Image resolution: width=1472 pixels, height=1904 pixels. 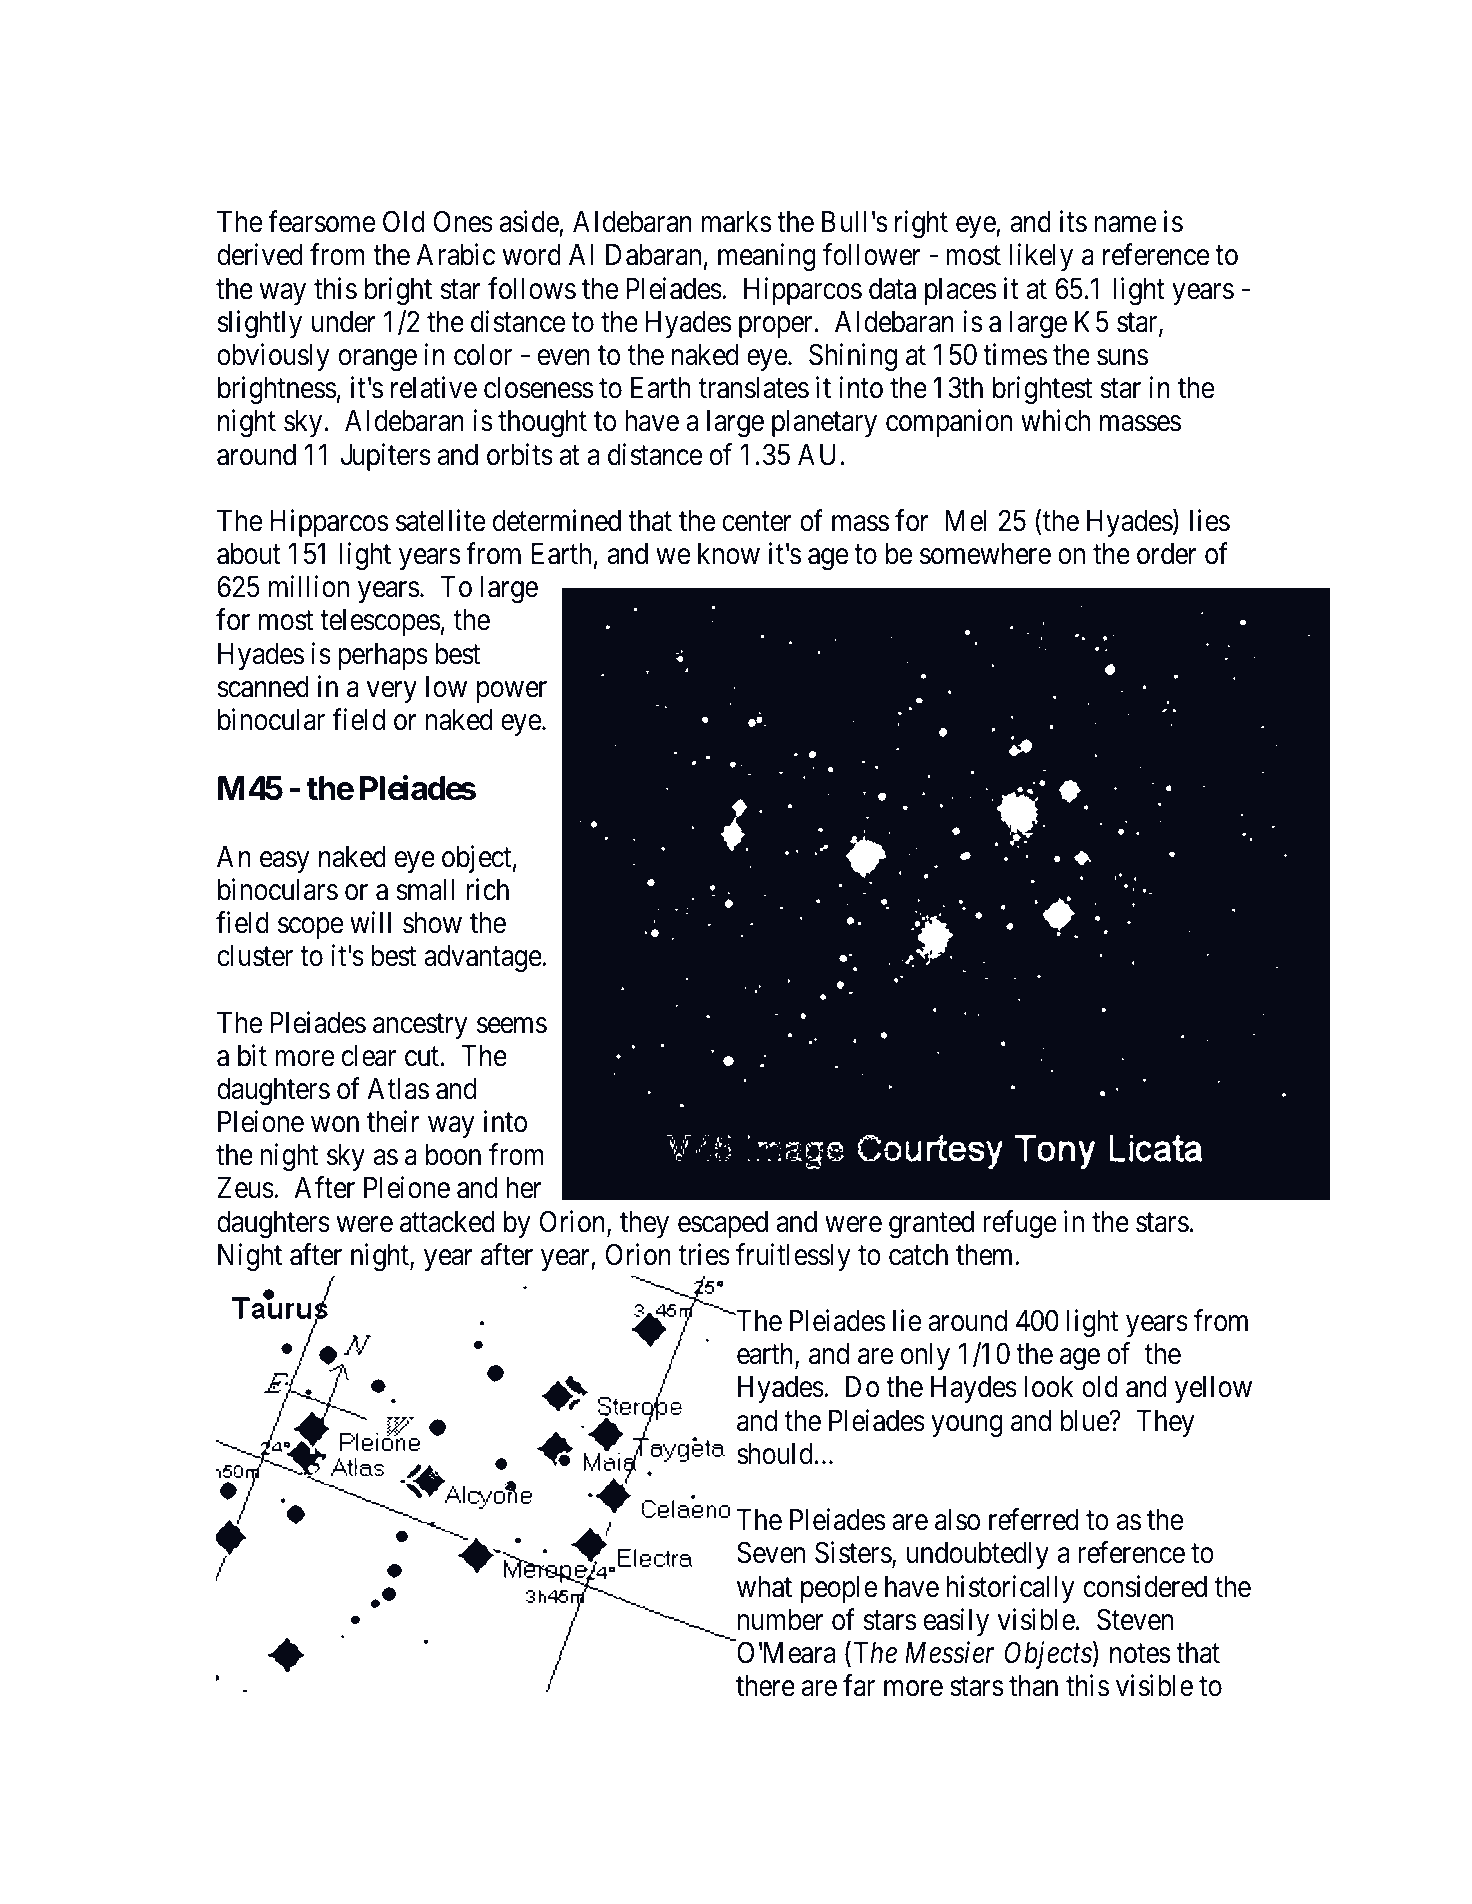 What do you see at coordinates (321, 222) in the screenshot?
I see `fearsome` at bounding box center [321, 222].
